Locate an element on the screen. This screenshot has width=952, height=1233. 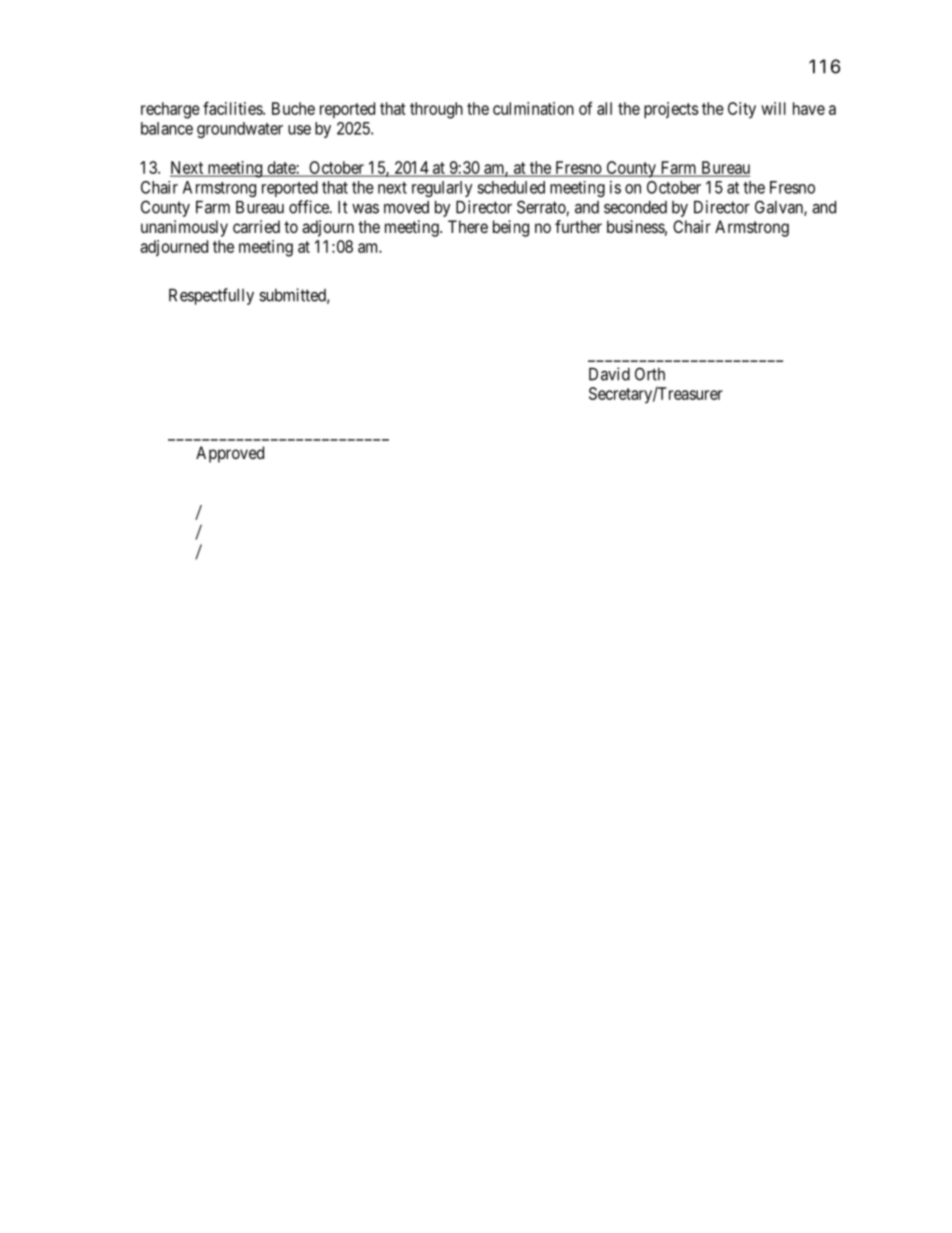
Approved is located at coordinates (230, 454).
